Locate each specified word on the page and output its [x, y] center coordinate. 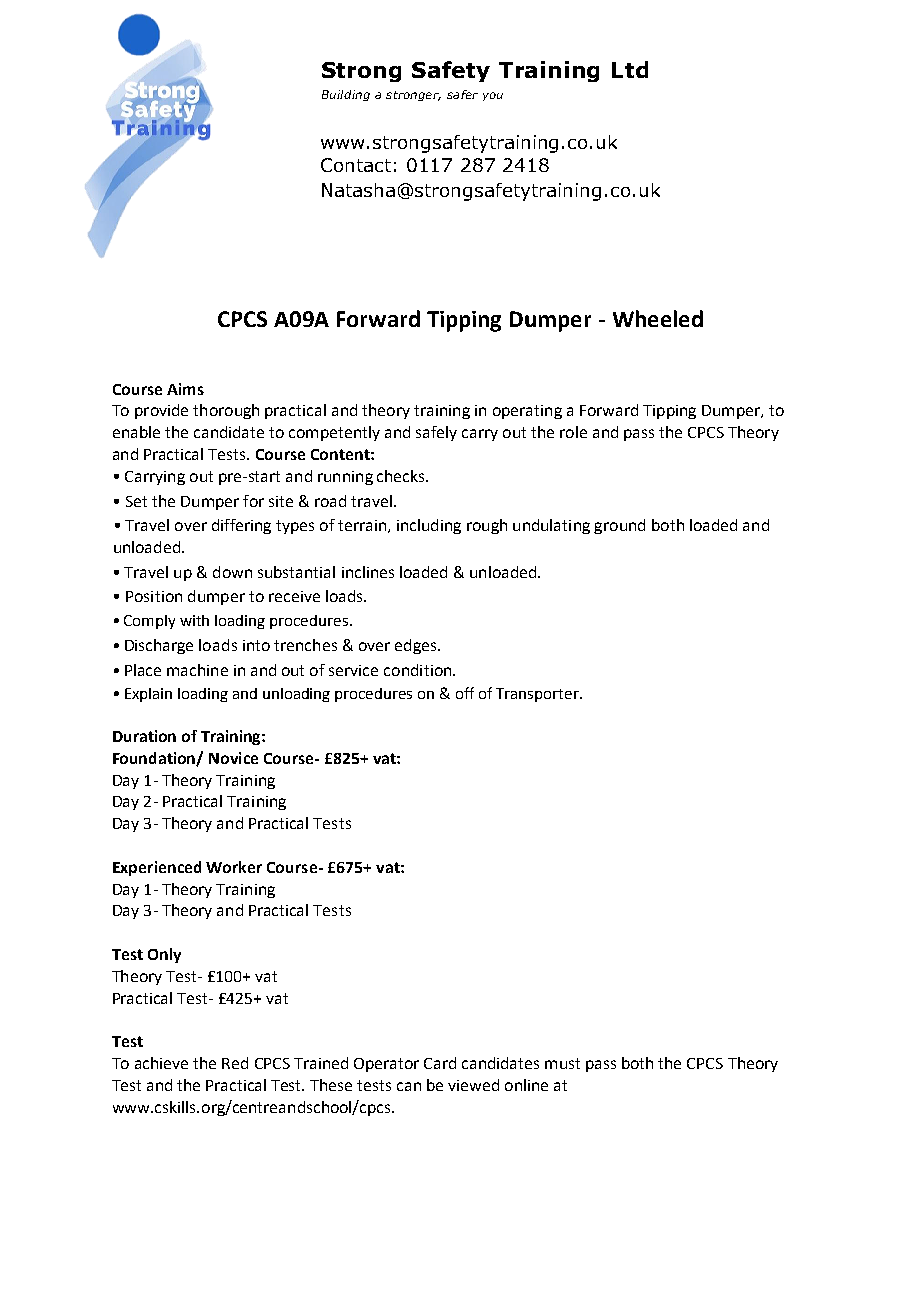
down [232, 572]
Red [235, 1063]
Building [346, 95]
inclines [368, 572]
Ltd [630, 69]
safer [462, 94]
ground [619, 526]
